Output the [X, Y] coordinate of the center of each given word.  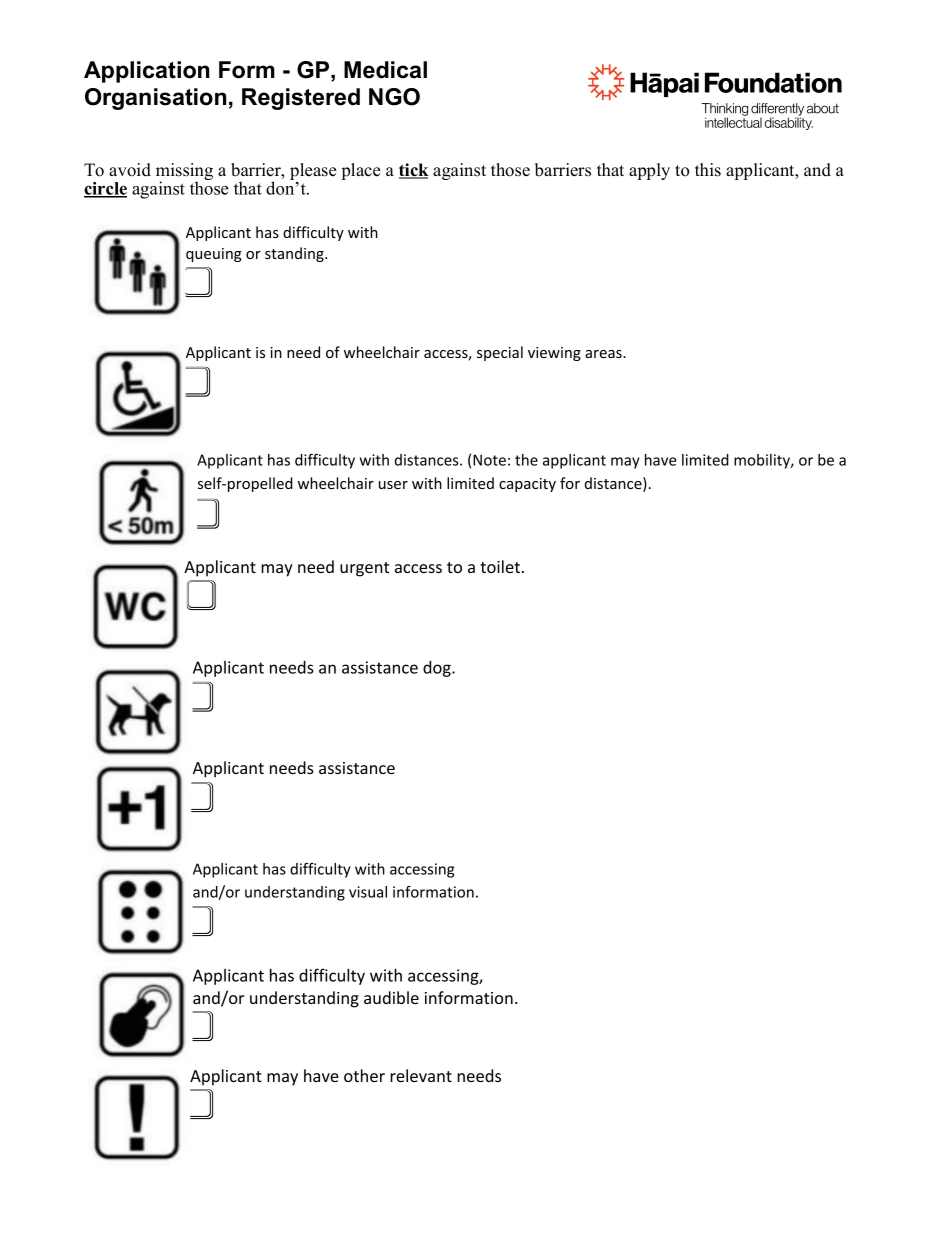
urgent [364, 569]
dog [438, 669]
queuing [214, 255]
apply [649, 171]
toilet [500, 566]
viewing [554, 354]
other [364, 1075]
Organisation [155, 99]
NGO [394, 97]
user [393, 485]
